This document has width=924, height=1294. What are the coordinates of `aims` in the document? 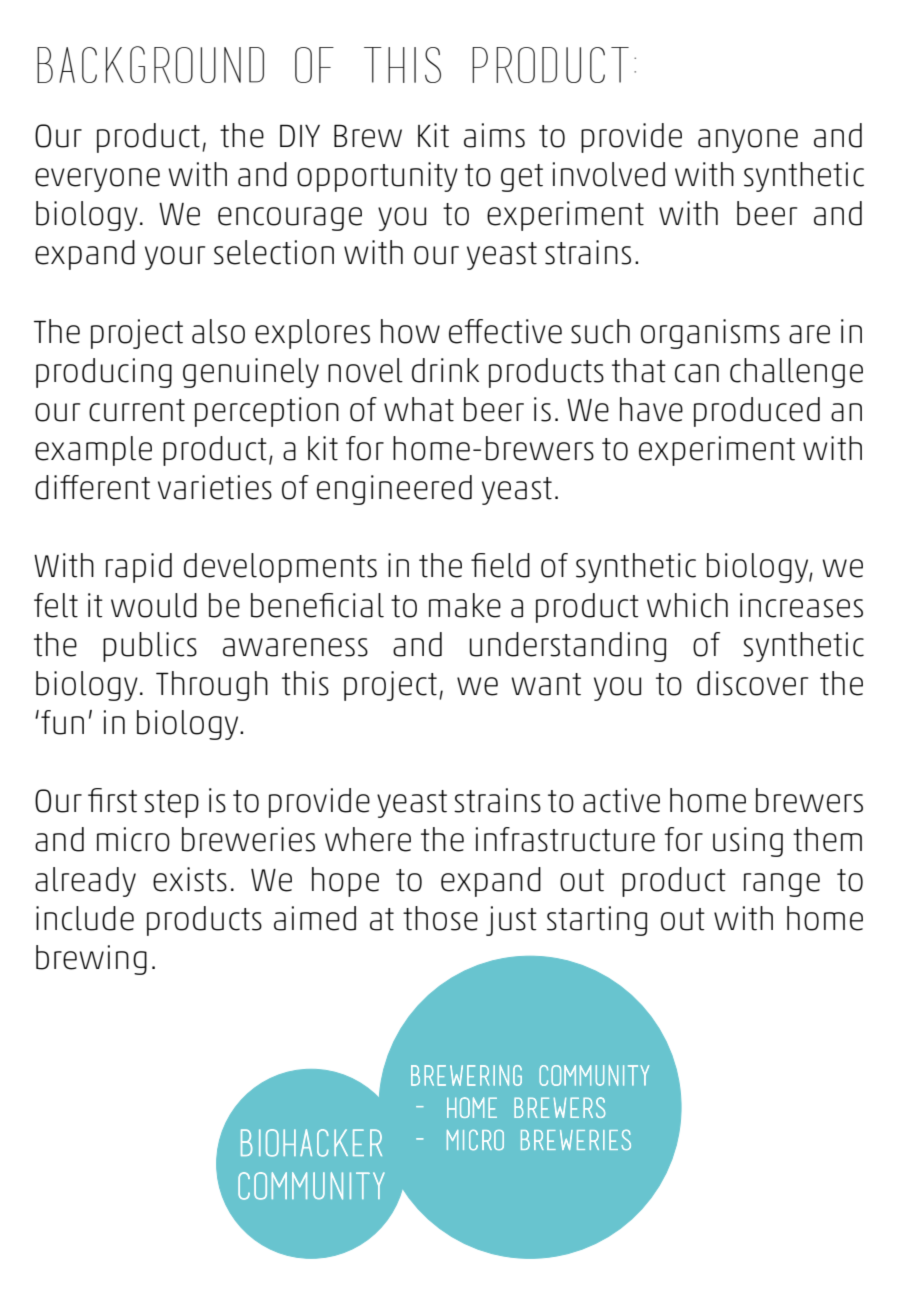 It's located at (494, 135).
